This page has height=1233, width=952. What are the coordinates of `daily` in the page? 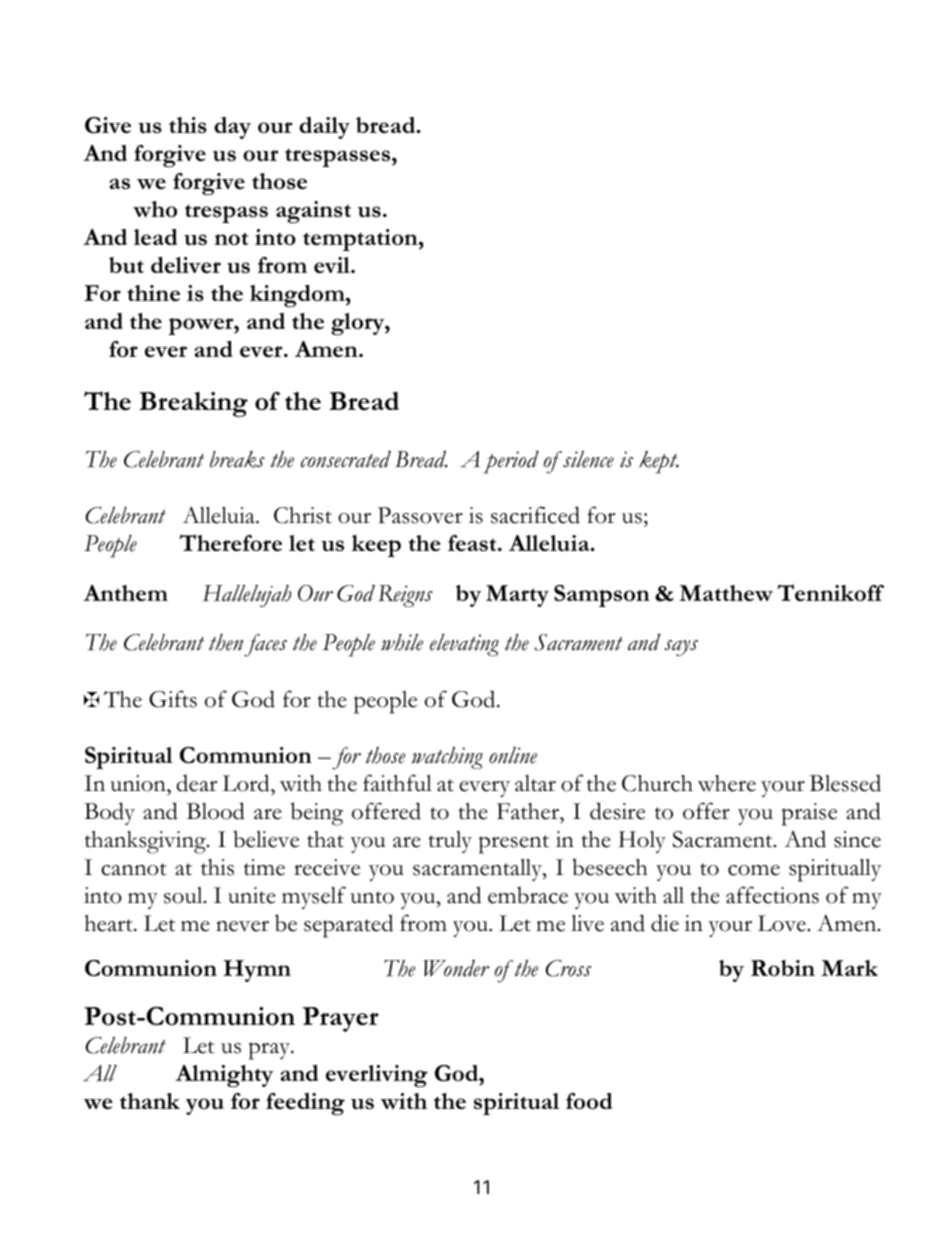 It's located at (324, 128).
